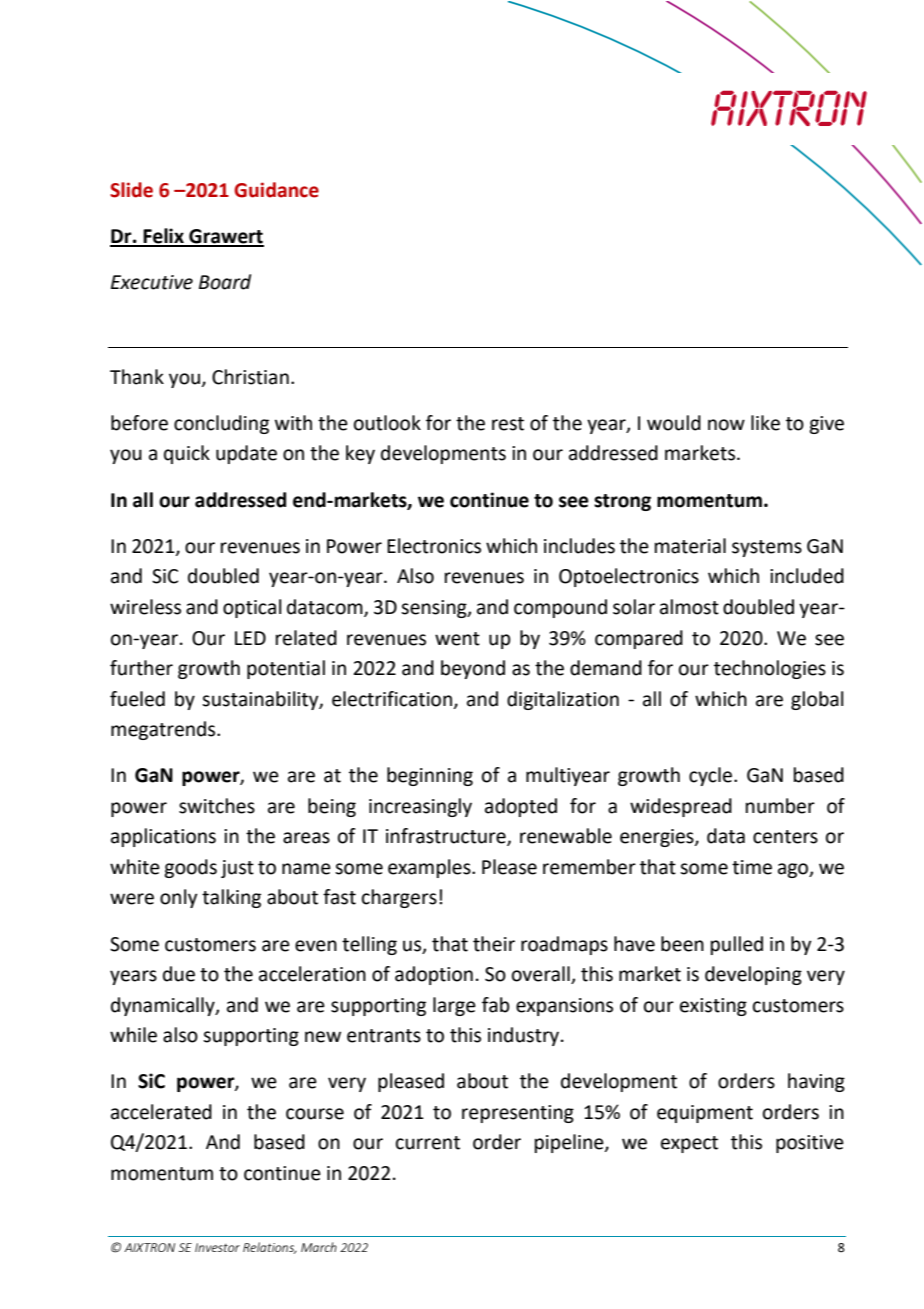 The image size is (924, 1309). Describe the element at coordinates (752, 867) in the screenshot. I see `time` at that location.
